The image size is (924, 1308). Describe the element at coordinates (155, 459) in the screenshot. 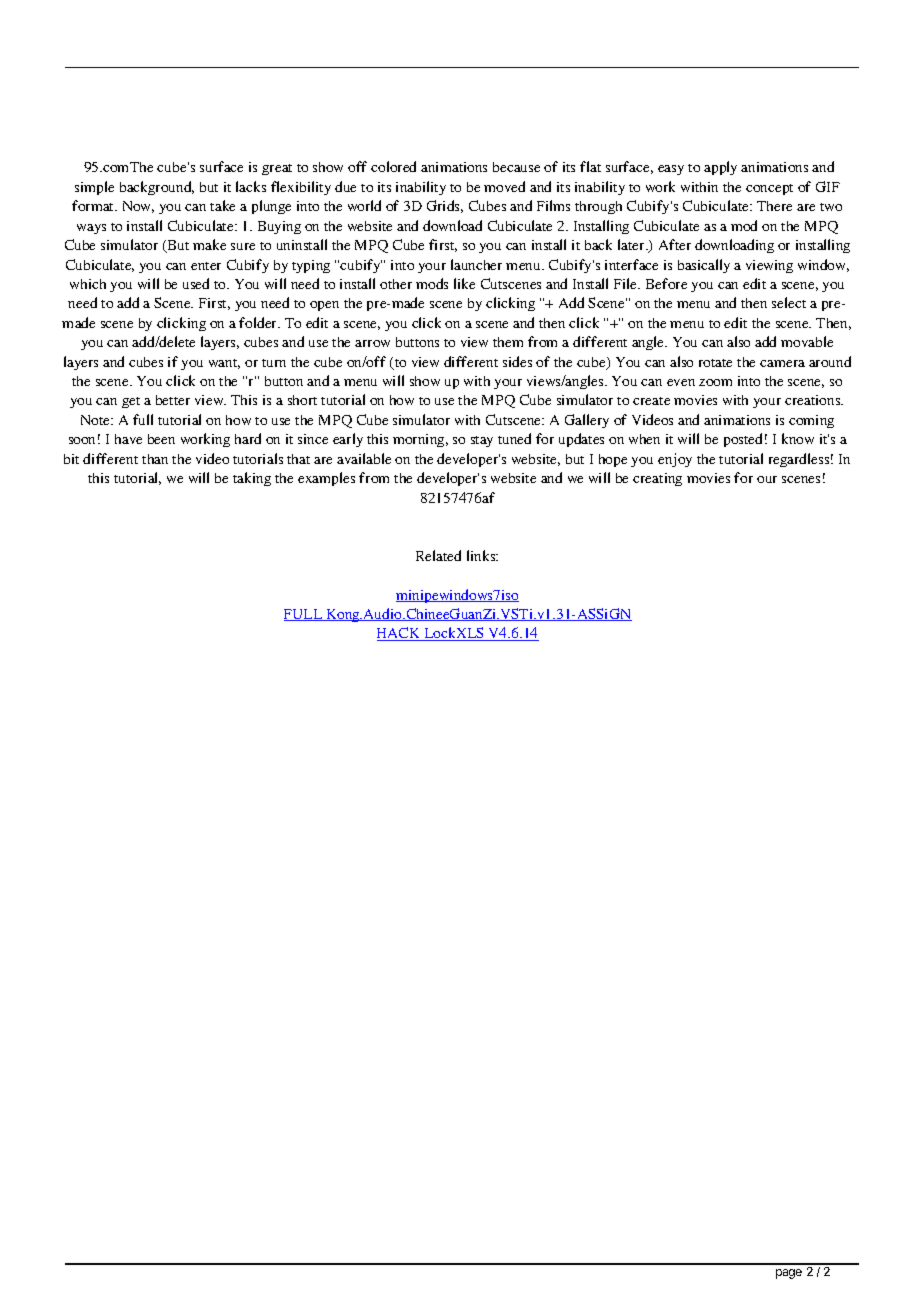

I see `than` at that location.
